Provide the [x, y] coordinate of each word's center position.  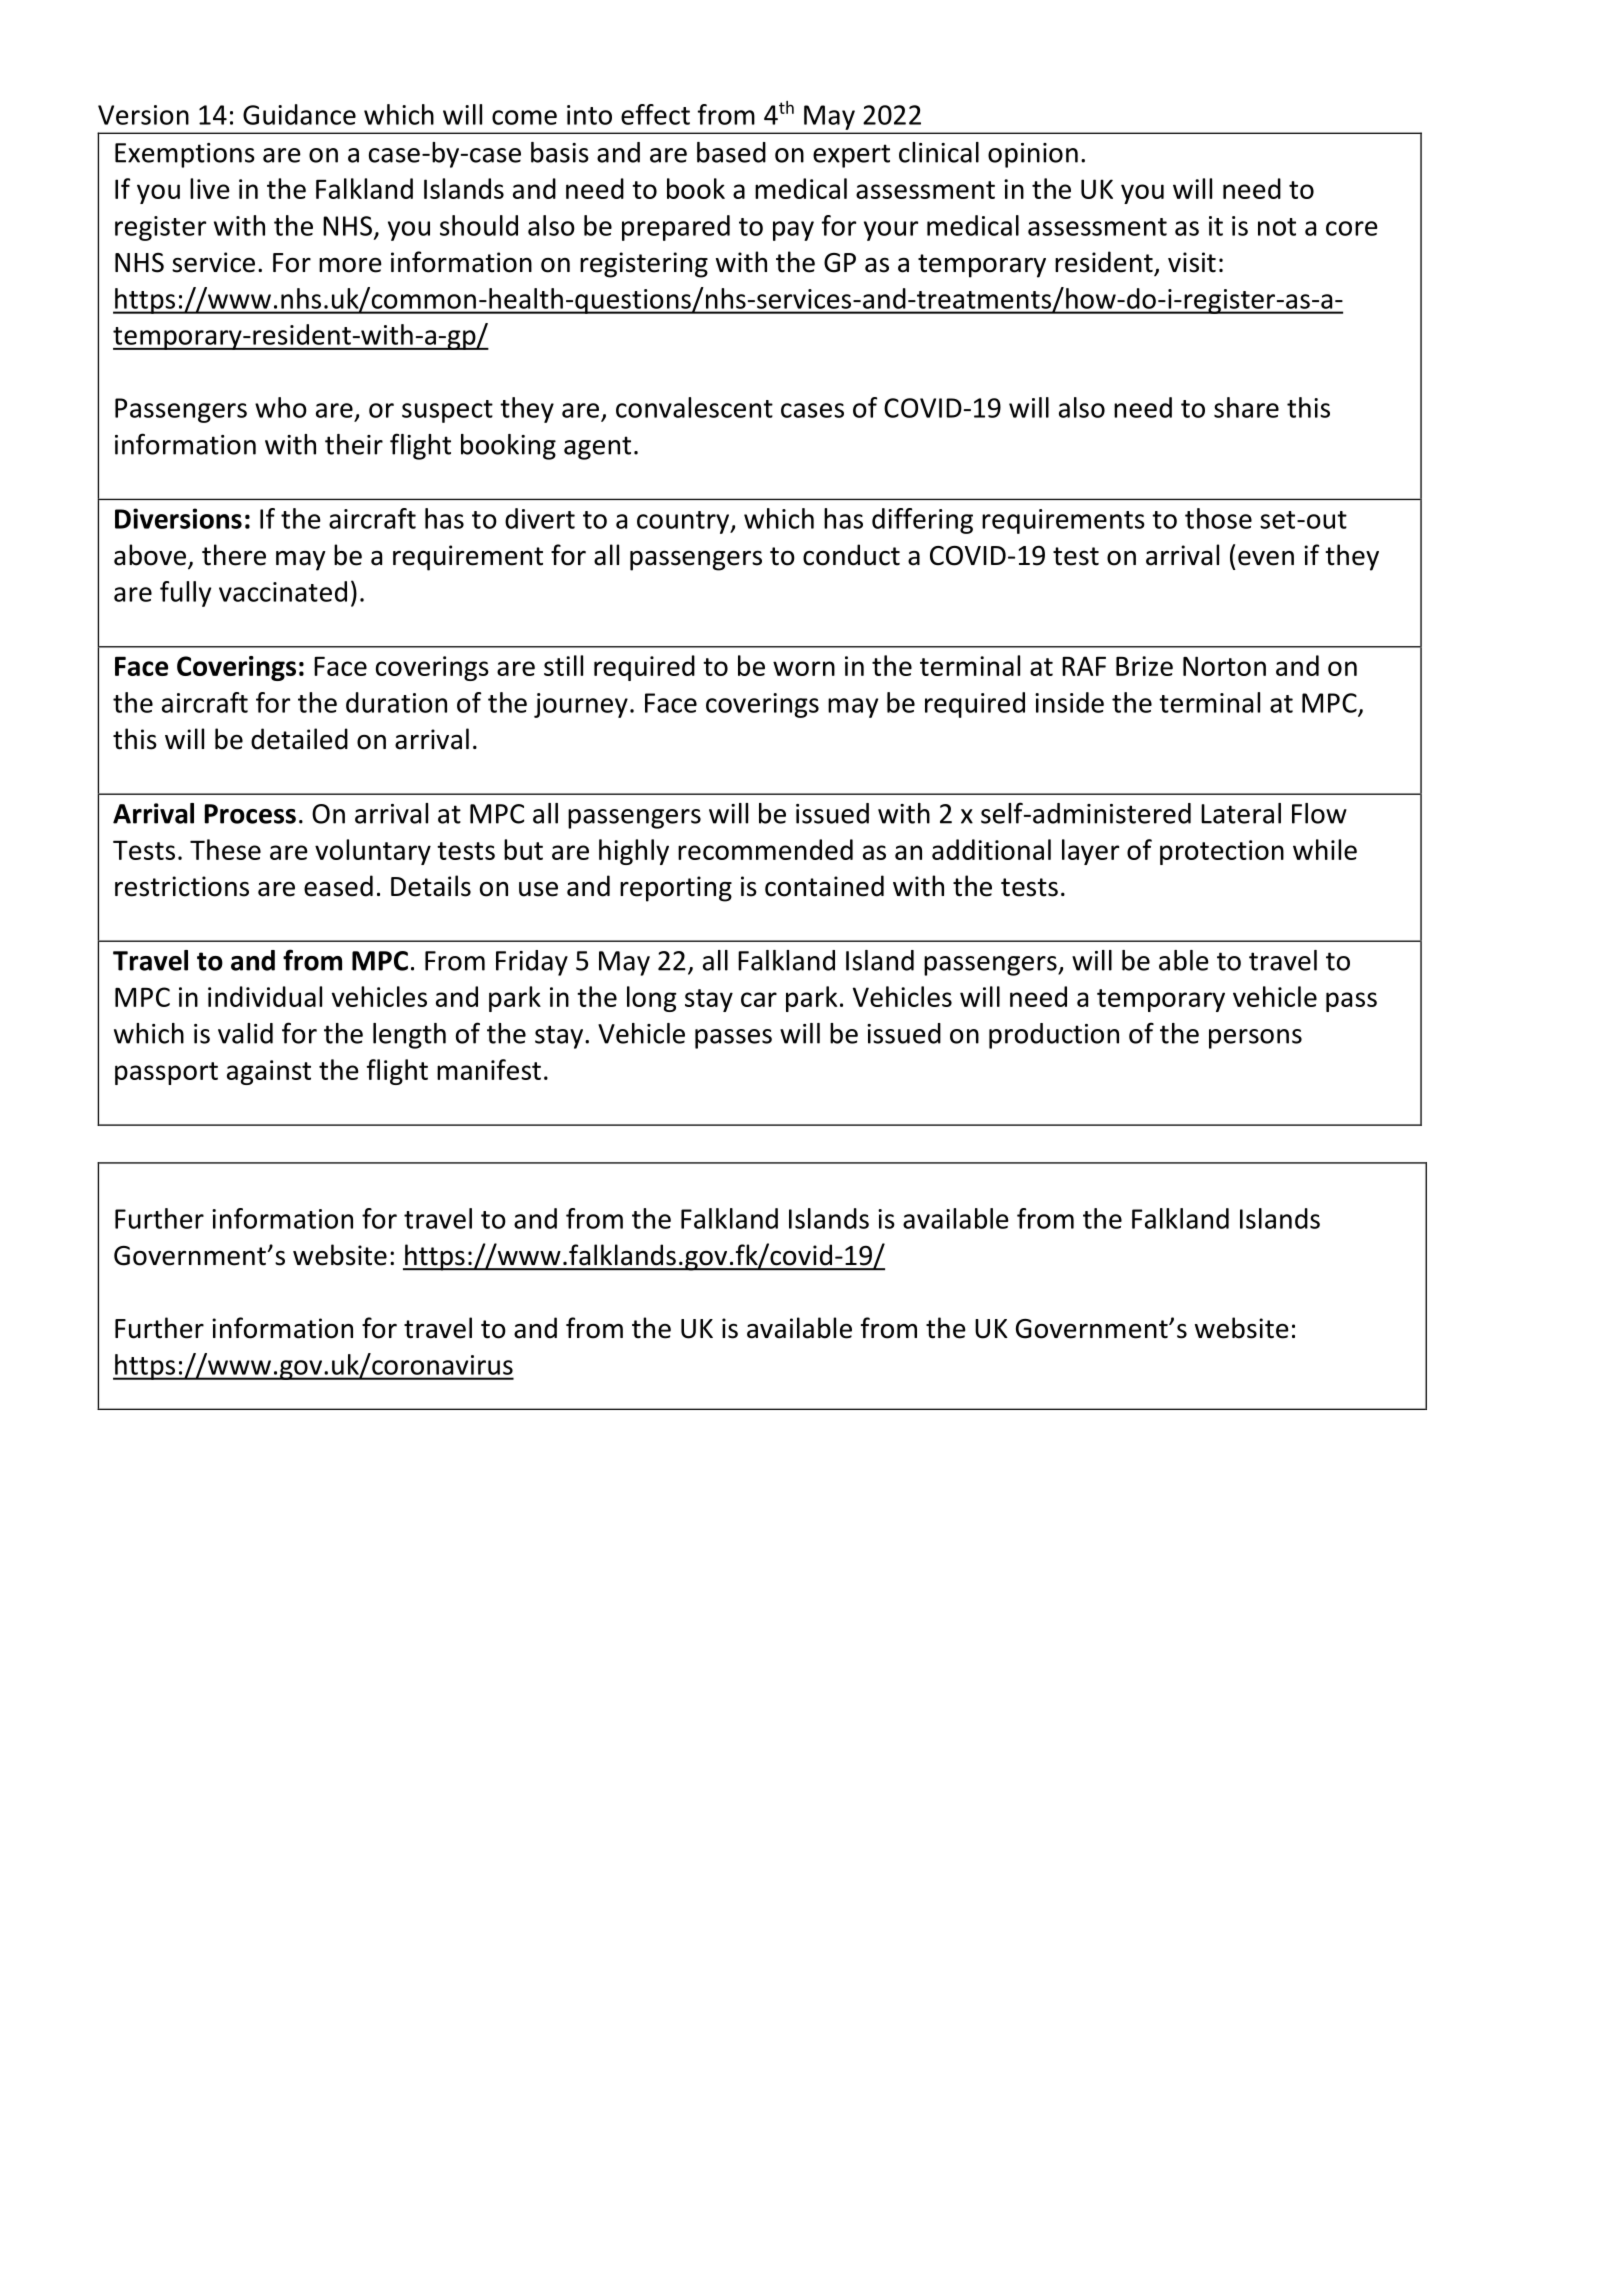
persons [1255, 1039]
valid [245, 1033]
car [759, 999]
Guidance [299, 114]
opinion [1033, 155]
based [731, 152]
